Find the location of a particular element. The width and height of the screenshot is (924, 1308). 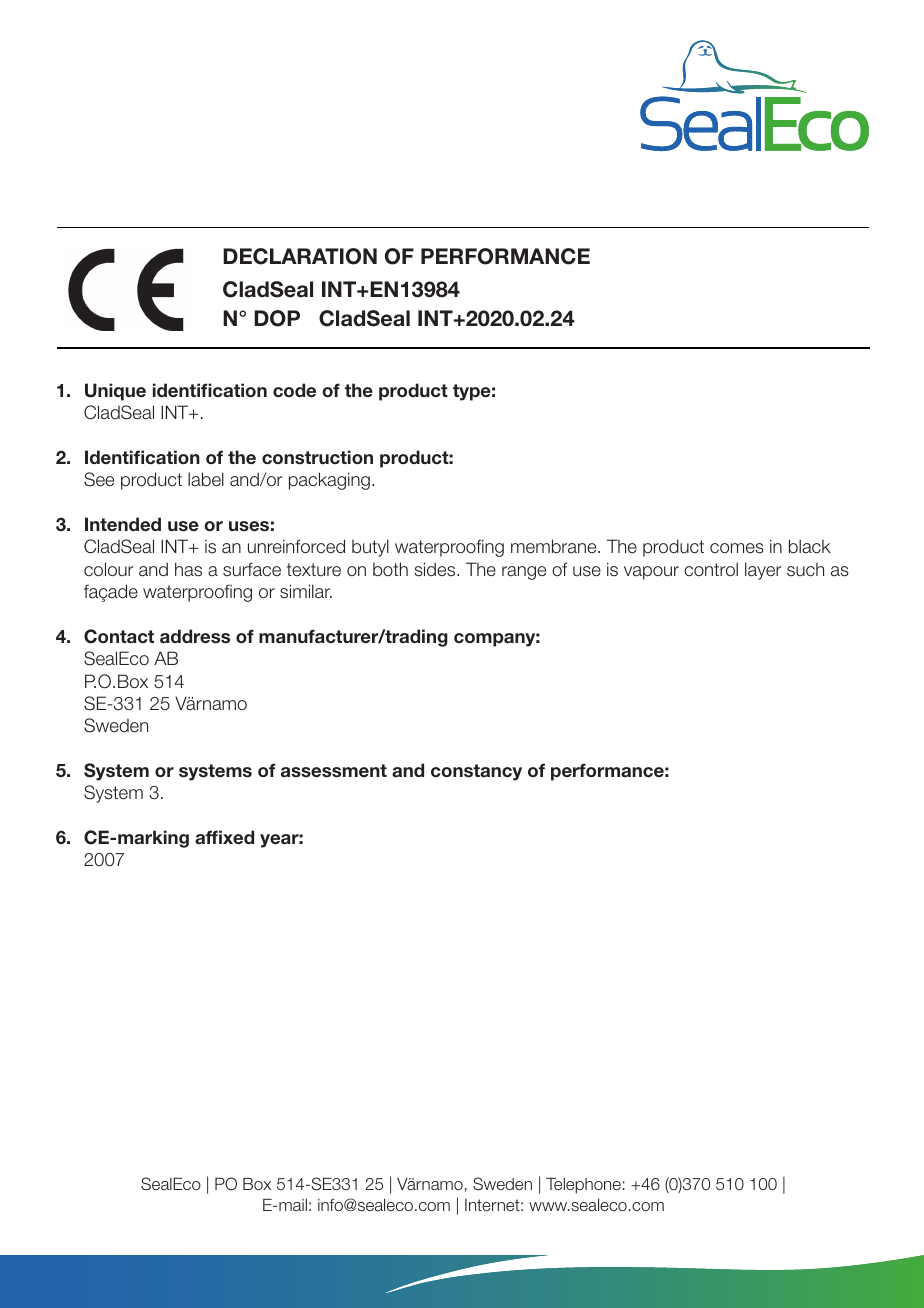

DECLARATION is located at coordinates (300, 256).
